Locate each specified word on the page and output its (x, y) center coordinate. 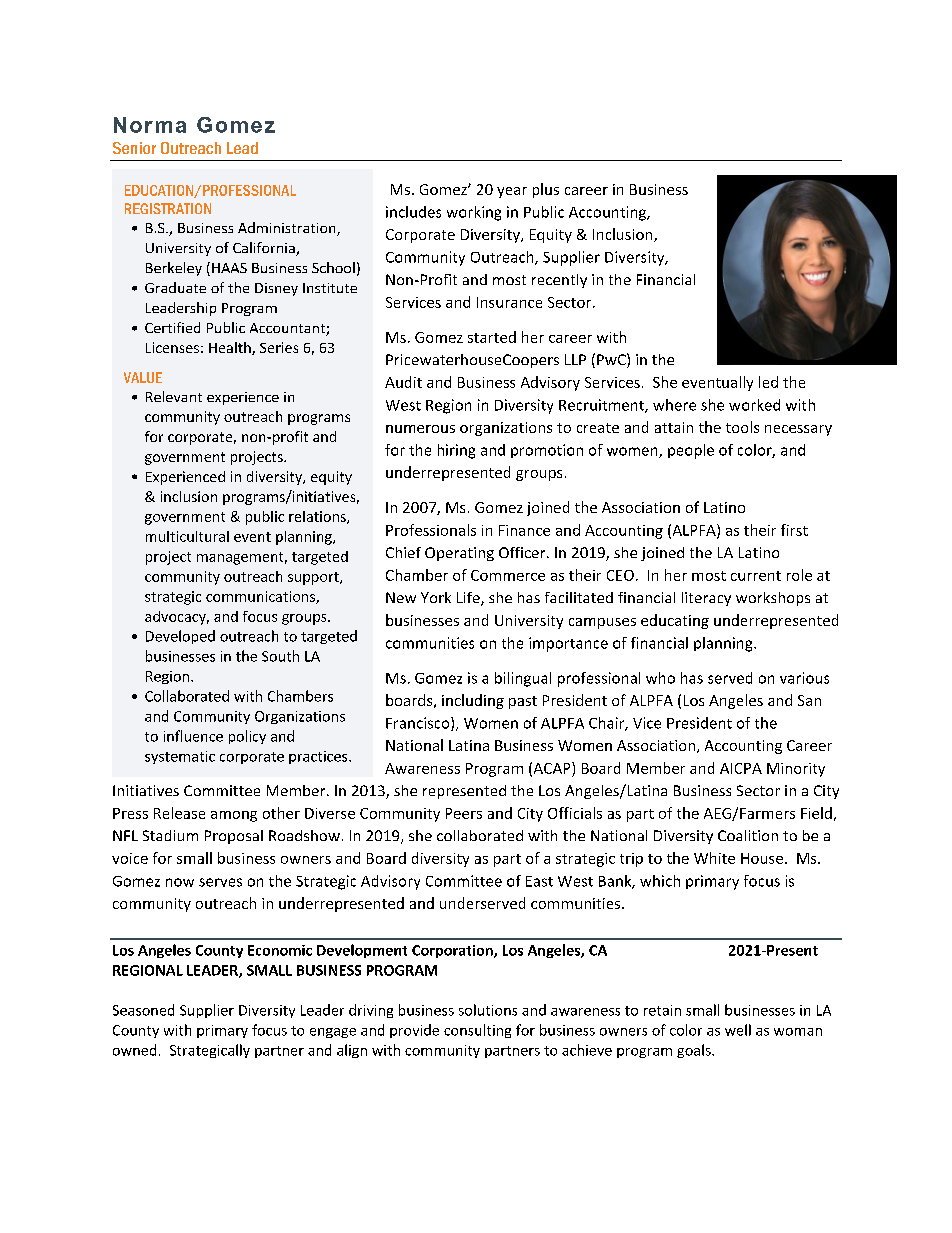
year (512, 192)
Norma (150, 125)
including (473, 701)
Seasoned (143, 1010)
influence (193, 736)
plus (546, 190)
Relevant (174, 396)
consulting (477, 1031)
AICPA (741, 768)
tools (742, 427)
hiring (456, 451)
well (738, 1030)
